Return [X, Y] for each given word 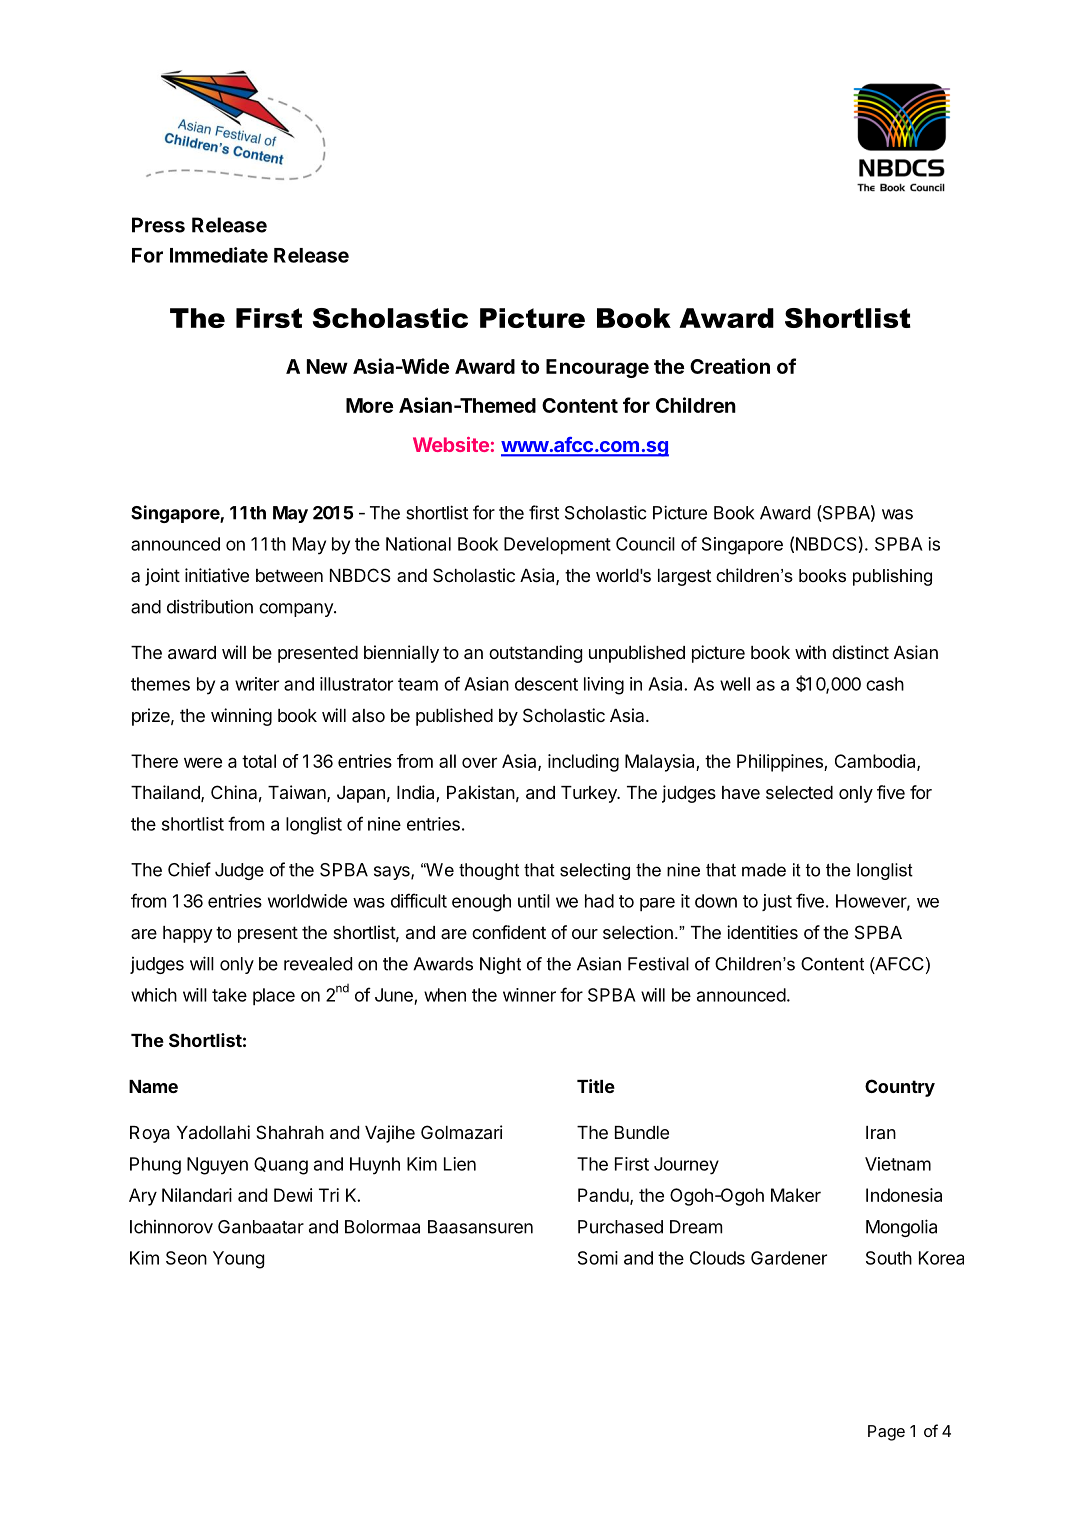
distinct [860, 652]
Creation [730, 366]
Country [900, 1088]
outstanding [535, 654]
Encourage [597, 368]
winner [529, 995]
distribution [210, 606]
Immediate [219, 255]
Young [238, 1260]
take [229, 995]
